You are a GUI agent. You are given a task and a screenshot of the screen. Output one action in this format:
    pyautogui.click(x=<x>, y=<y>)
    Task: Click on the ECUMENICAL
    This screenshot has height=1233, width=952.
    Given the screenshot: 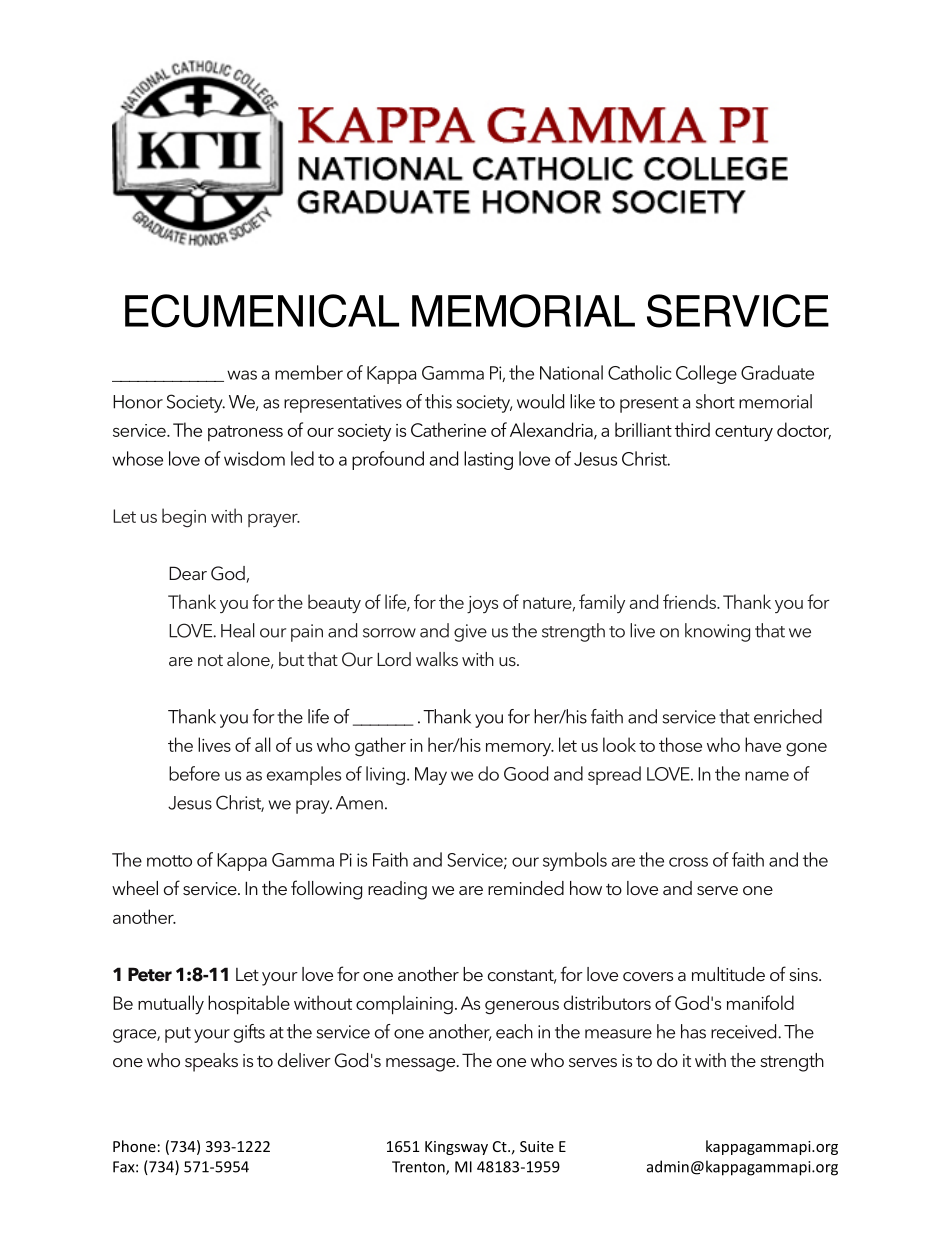 What is the action you would take?
    pyautogui.click(x=262, y=311)
